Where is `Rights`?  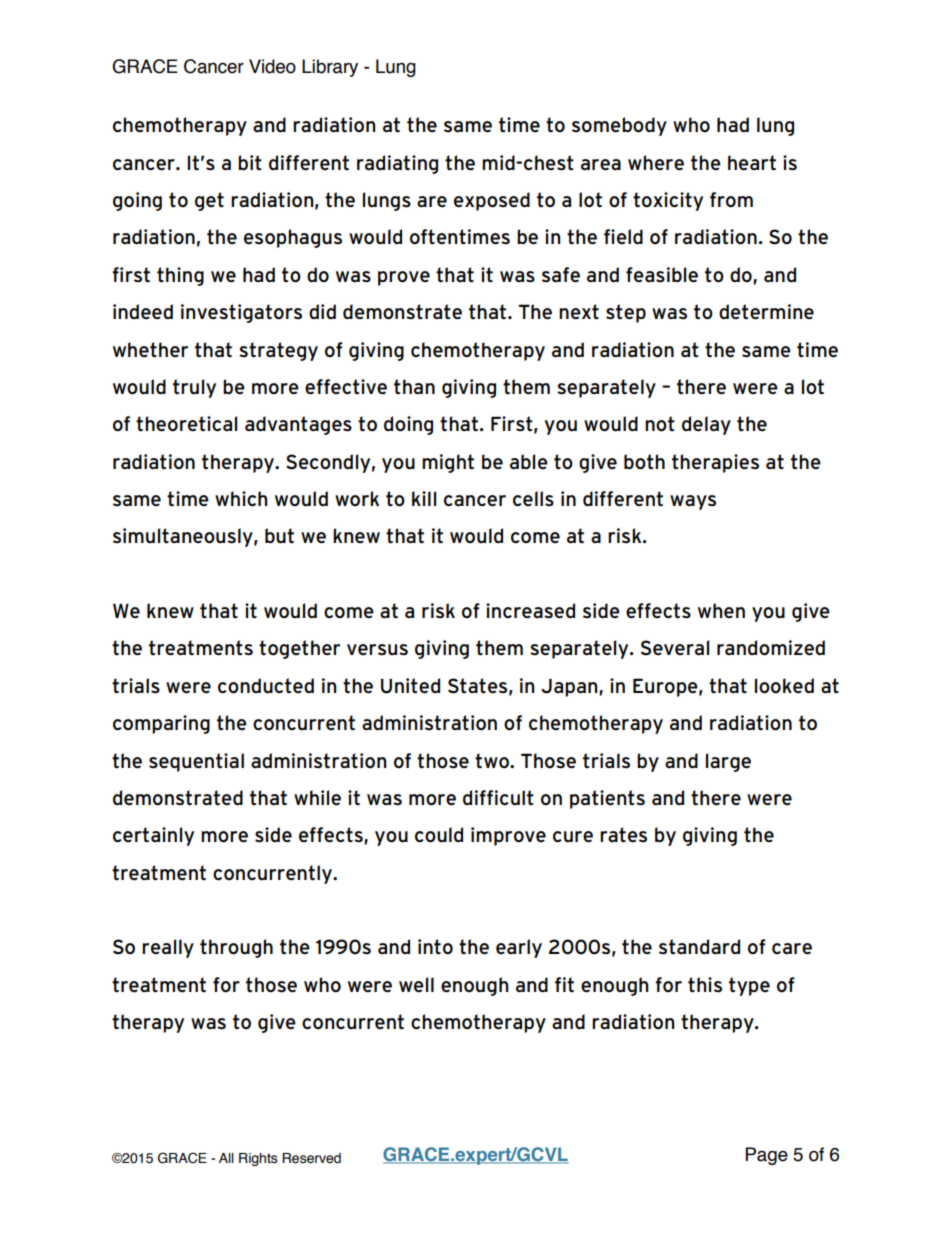
Rights is located at coordinates (258, 1159).
